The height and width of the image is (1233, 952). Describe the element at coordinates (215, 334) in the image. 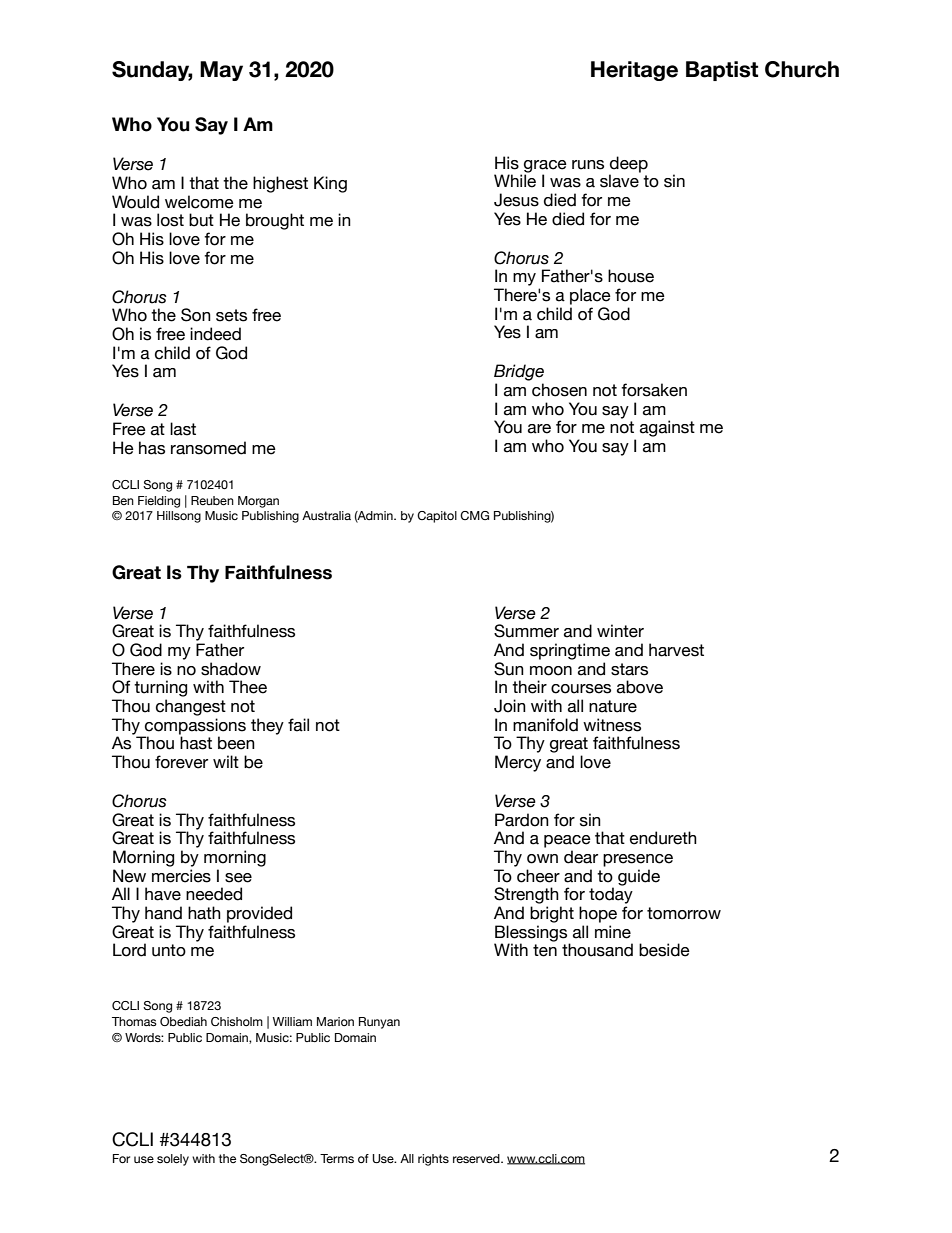

I see `indeed` at that location.
